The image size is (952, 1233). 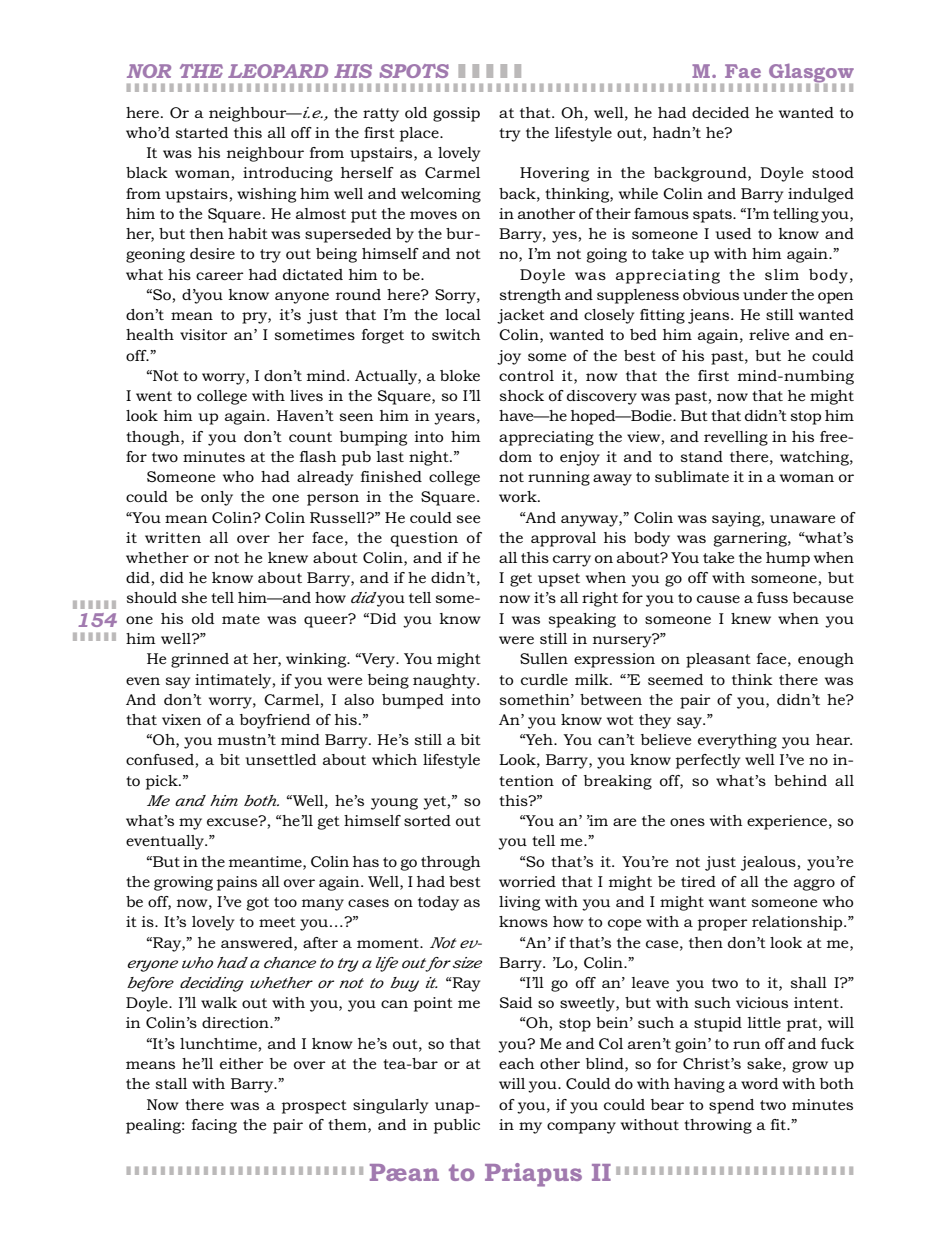 I want to click on fuss, so click(x=772, y=597).
